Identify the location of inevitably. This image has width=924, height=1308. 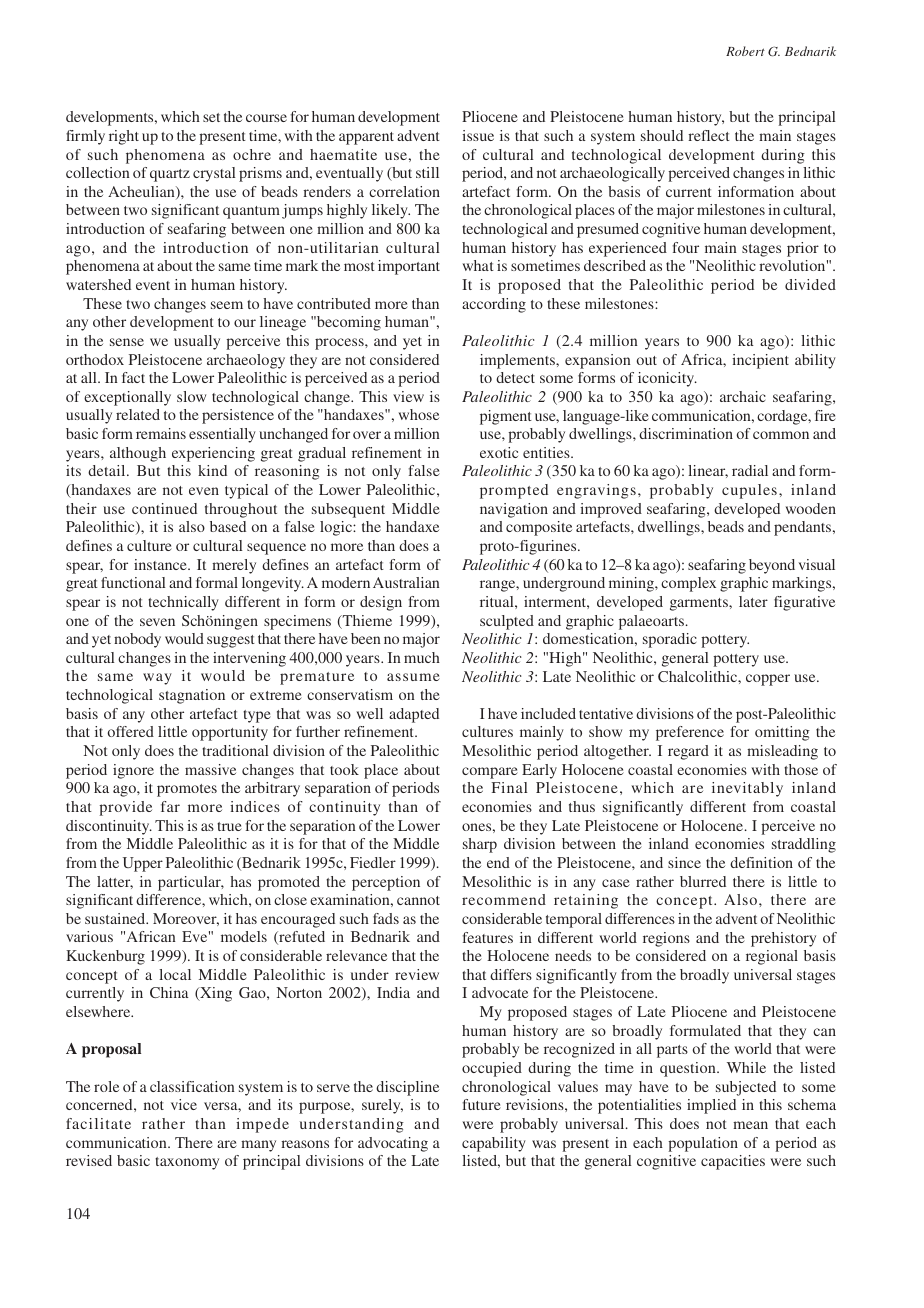
(747, 789).
